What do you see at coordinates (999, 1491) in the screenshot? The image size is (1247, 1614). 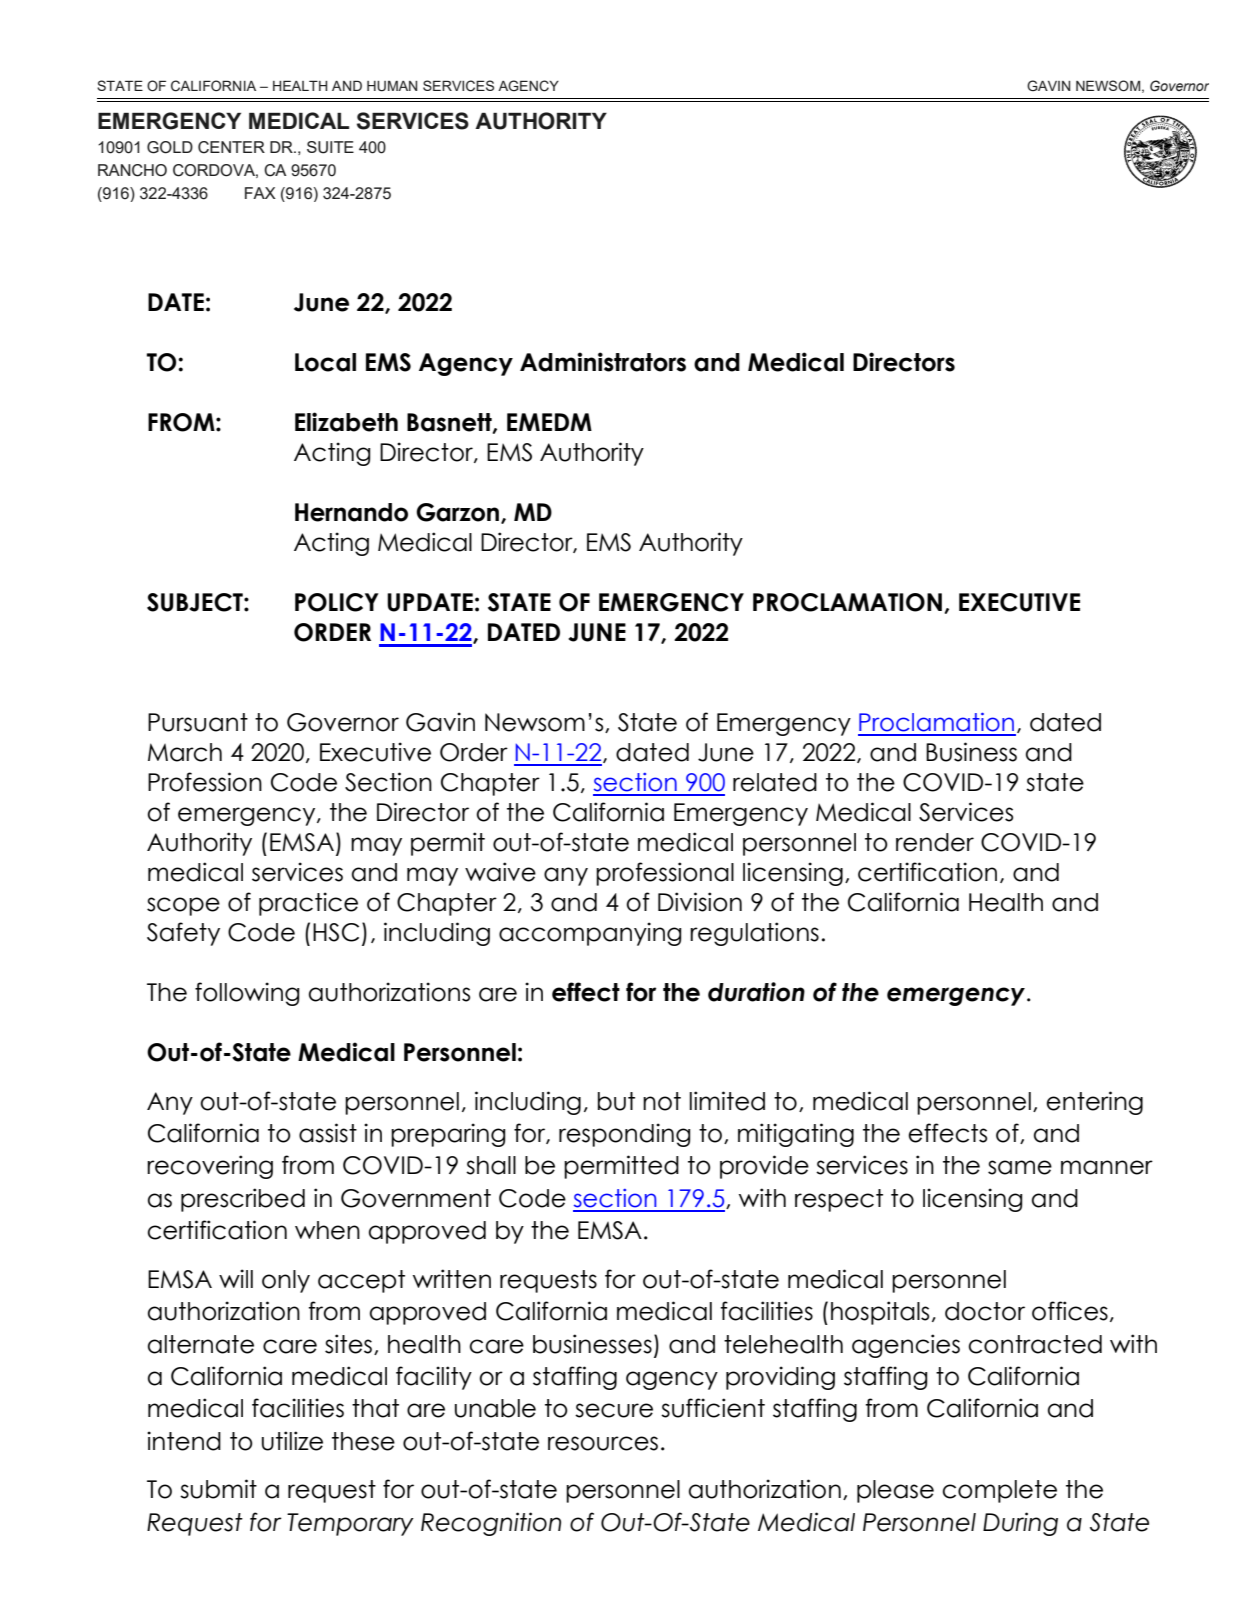 I see `complete` at bounding box center [999, 1491].
